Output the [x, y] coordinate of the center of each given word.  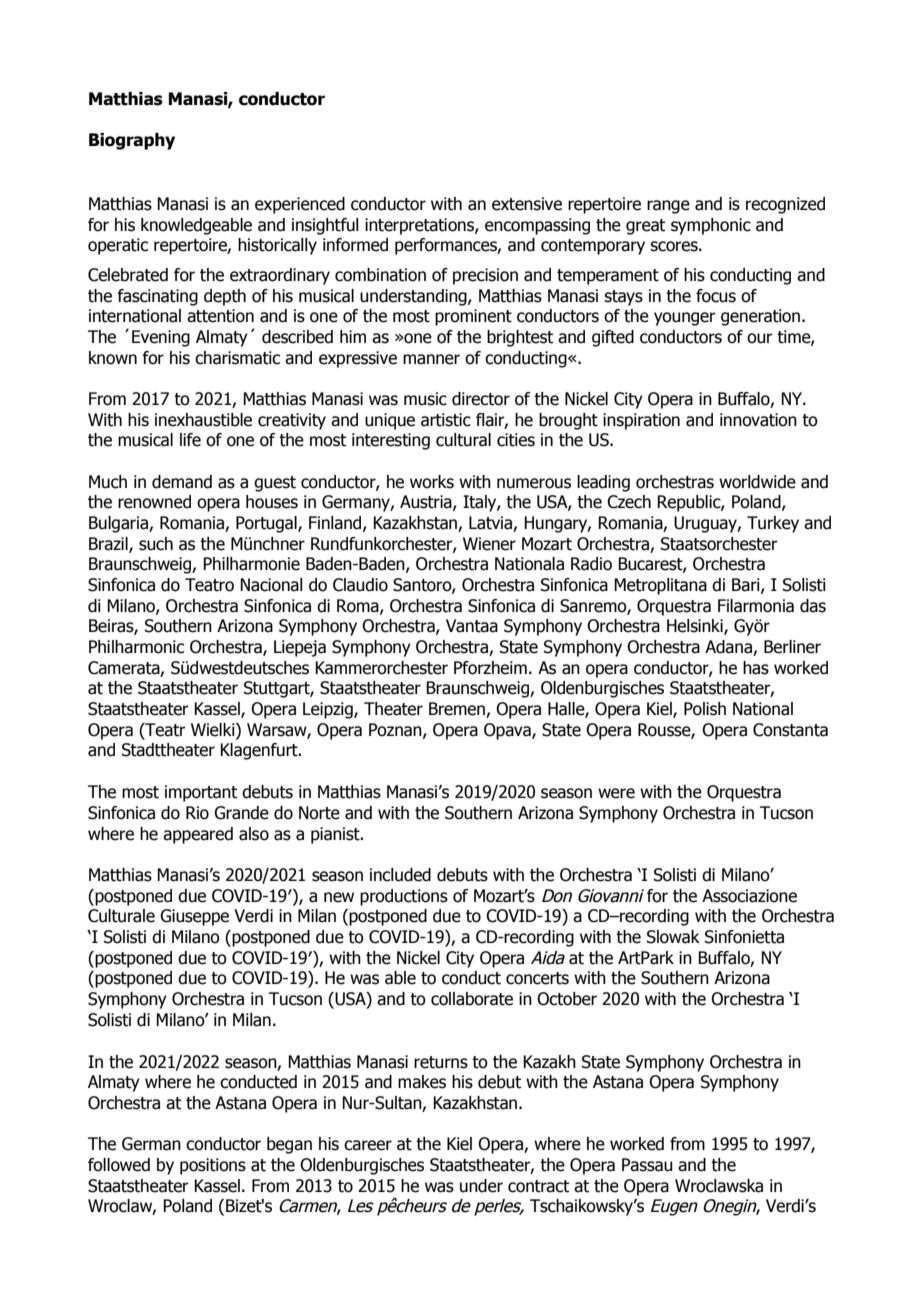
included [400, 875]
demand [182, 482]
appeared [198, 835]
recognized [785, 205]
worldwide [757, 482]
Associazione [749, 896]
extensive [527, 204]
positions [213, 1166]
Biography [132, 141]
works [432, 482]
